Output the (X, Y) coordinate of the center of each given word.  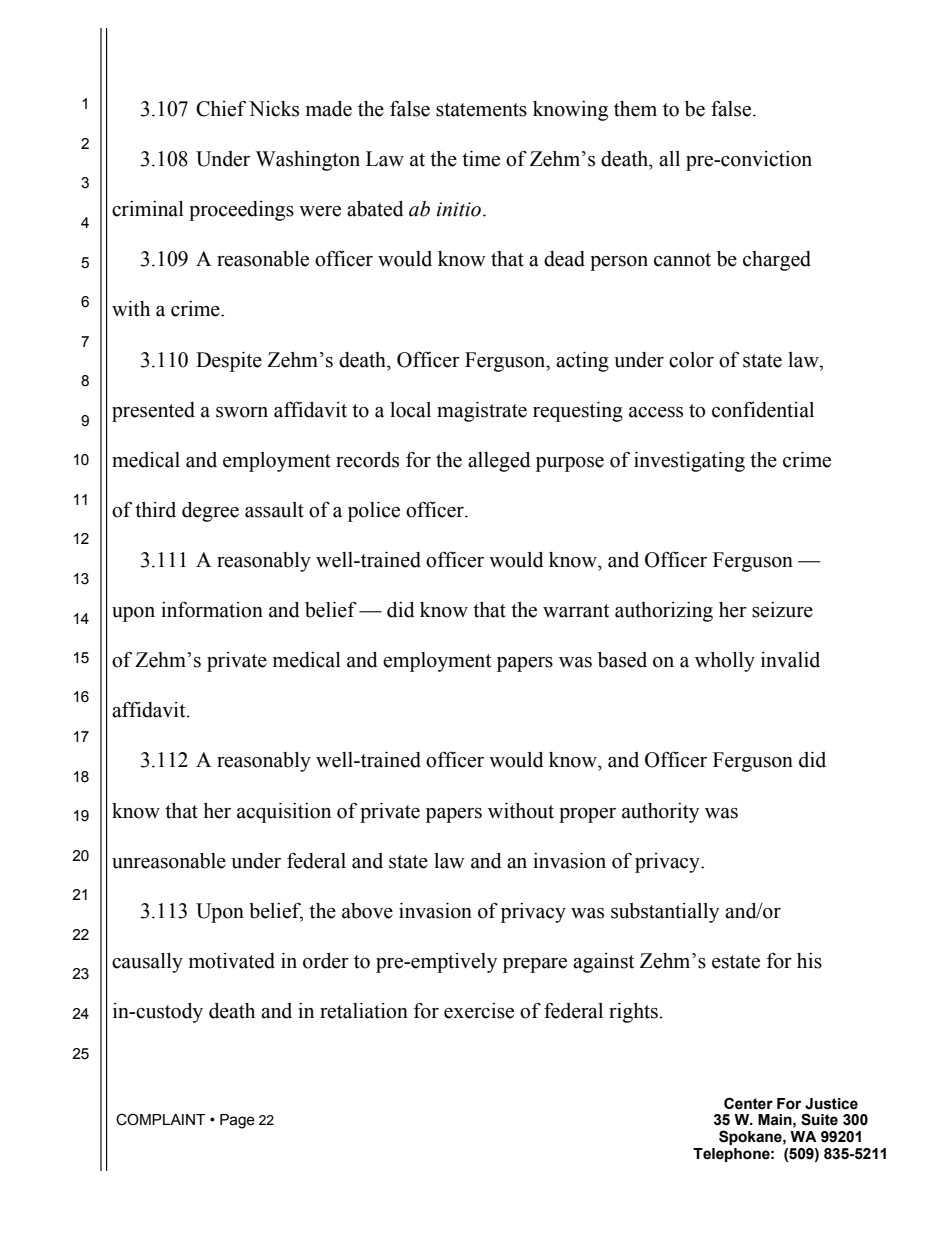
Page (237, 1121)
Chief (221, 108)
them (635, 109)
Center (748, 1103)
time (481, 159)
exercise (479, 1011)
